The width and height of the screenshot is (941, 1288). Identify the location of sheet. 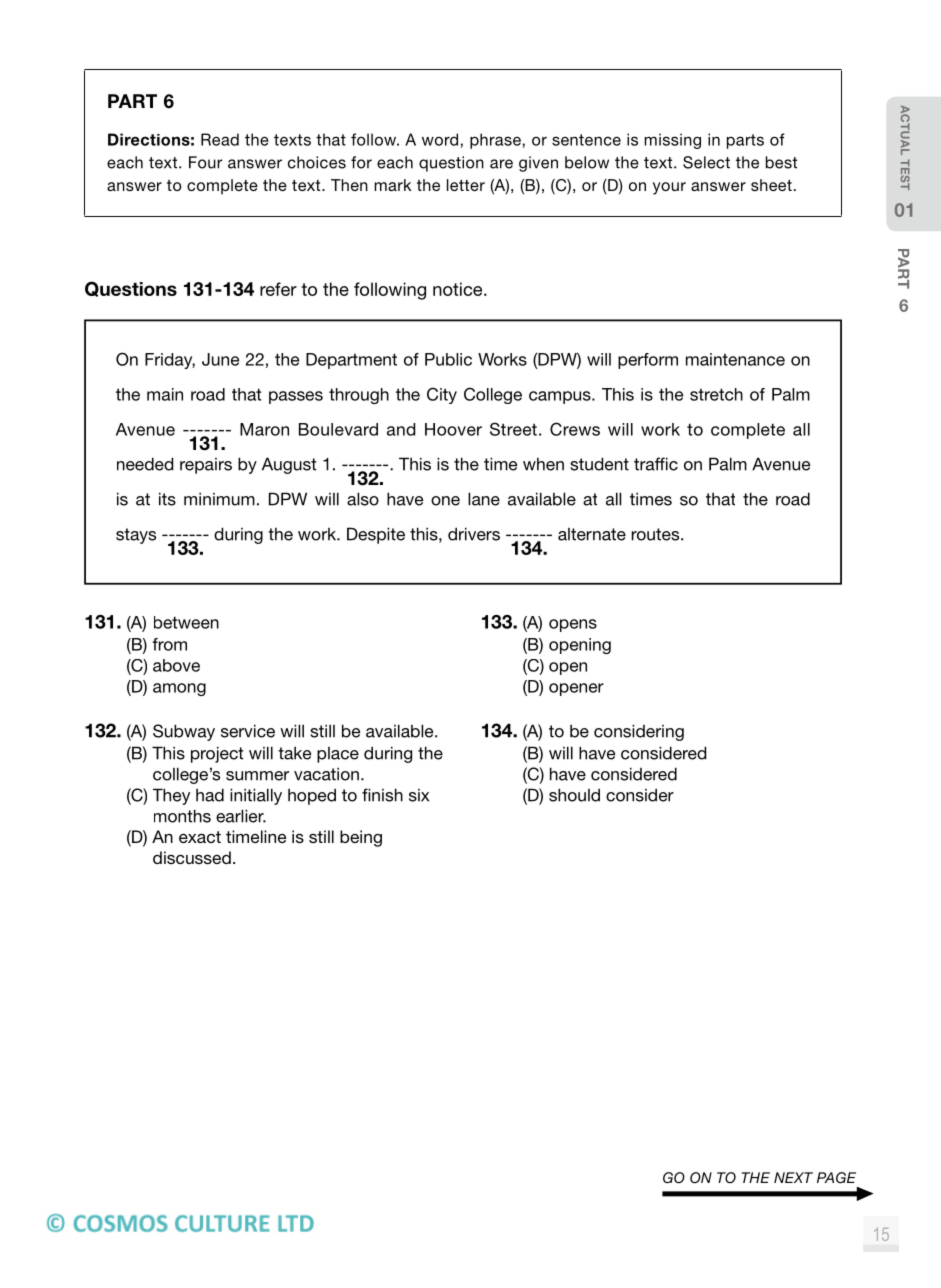
(771, 185).
